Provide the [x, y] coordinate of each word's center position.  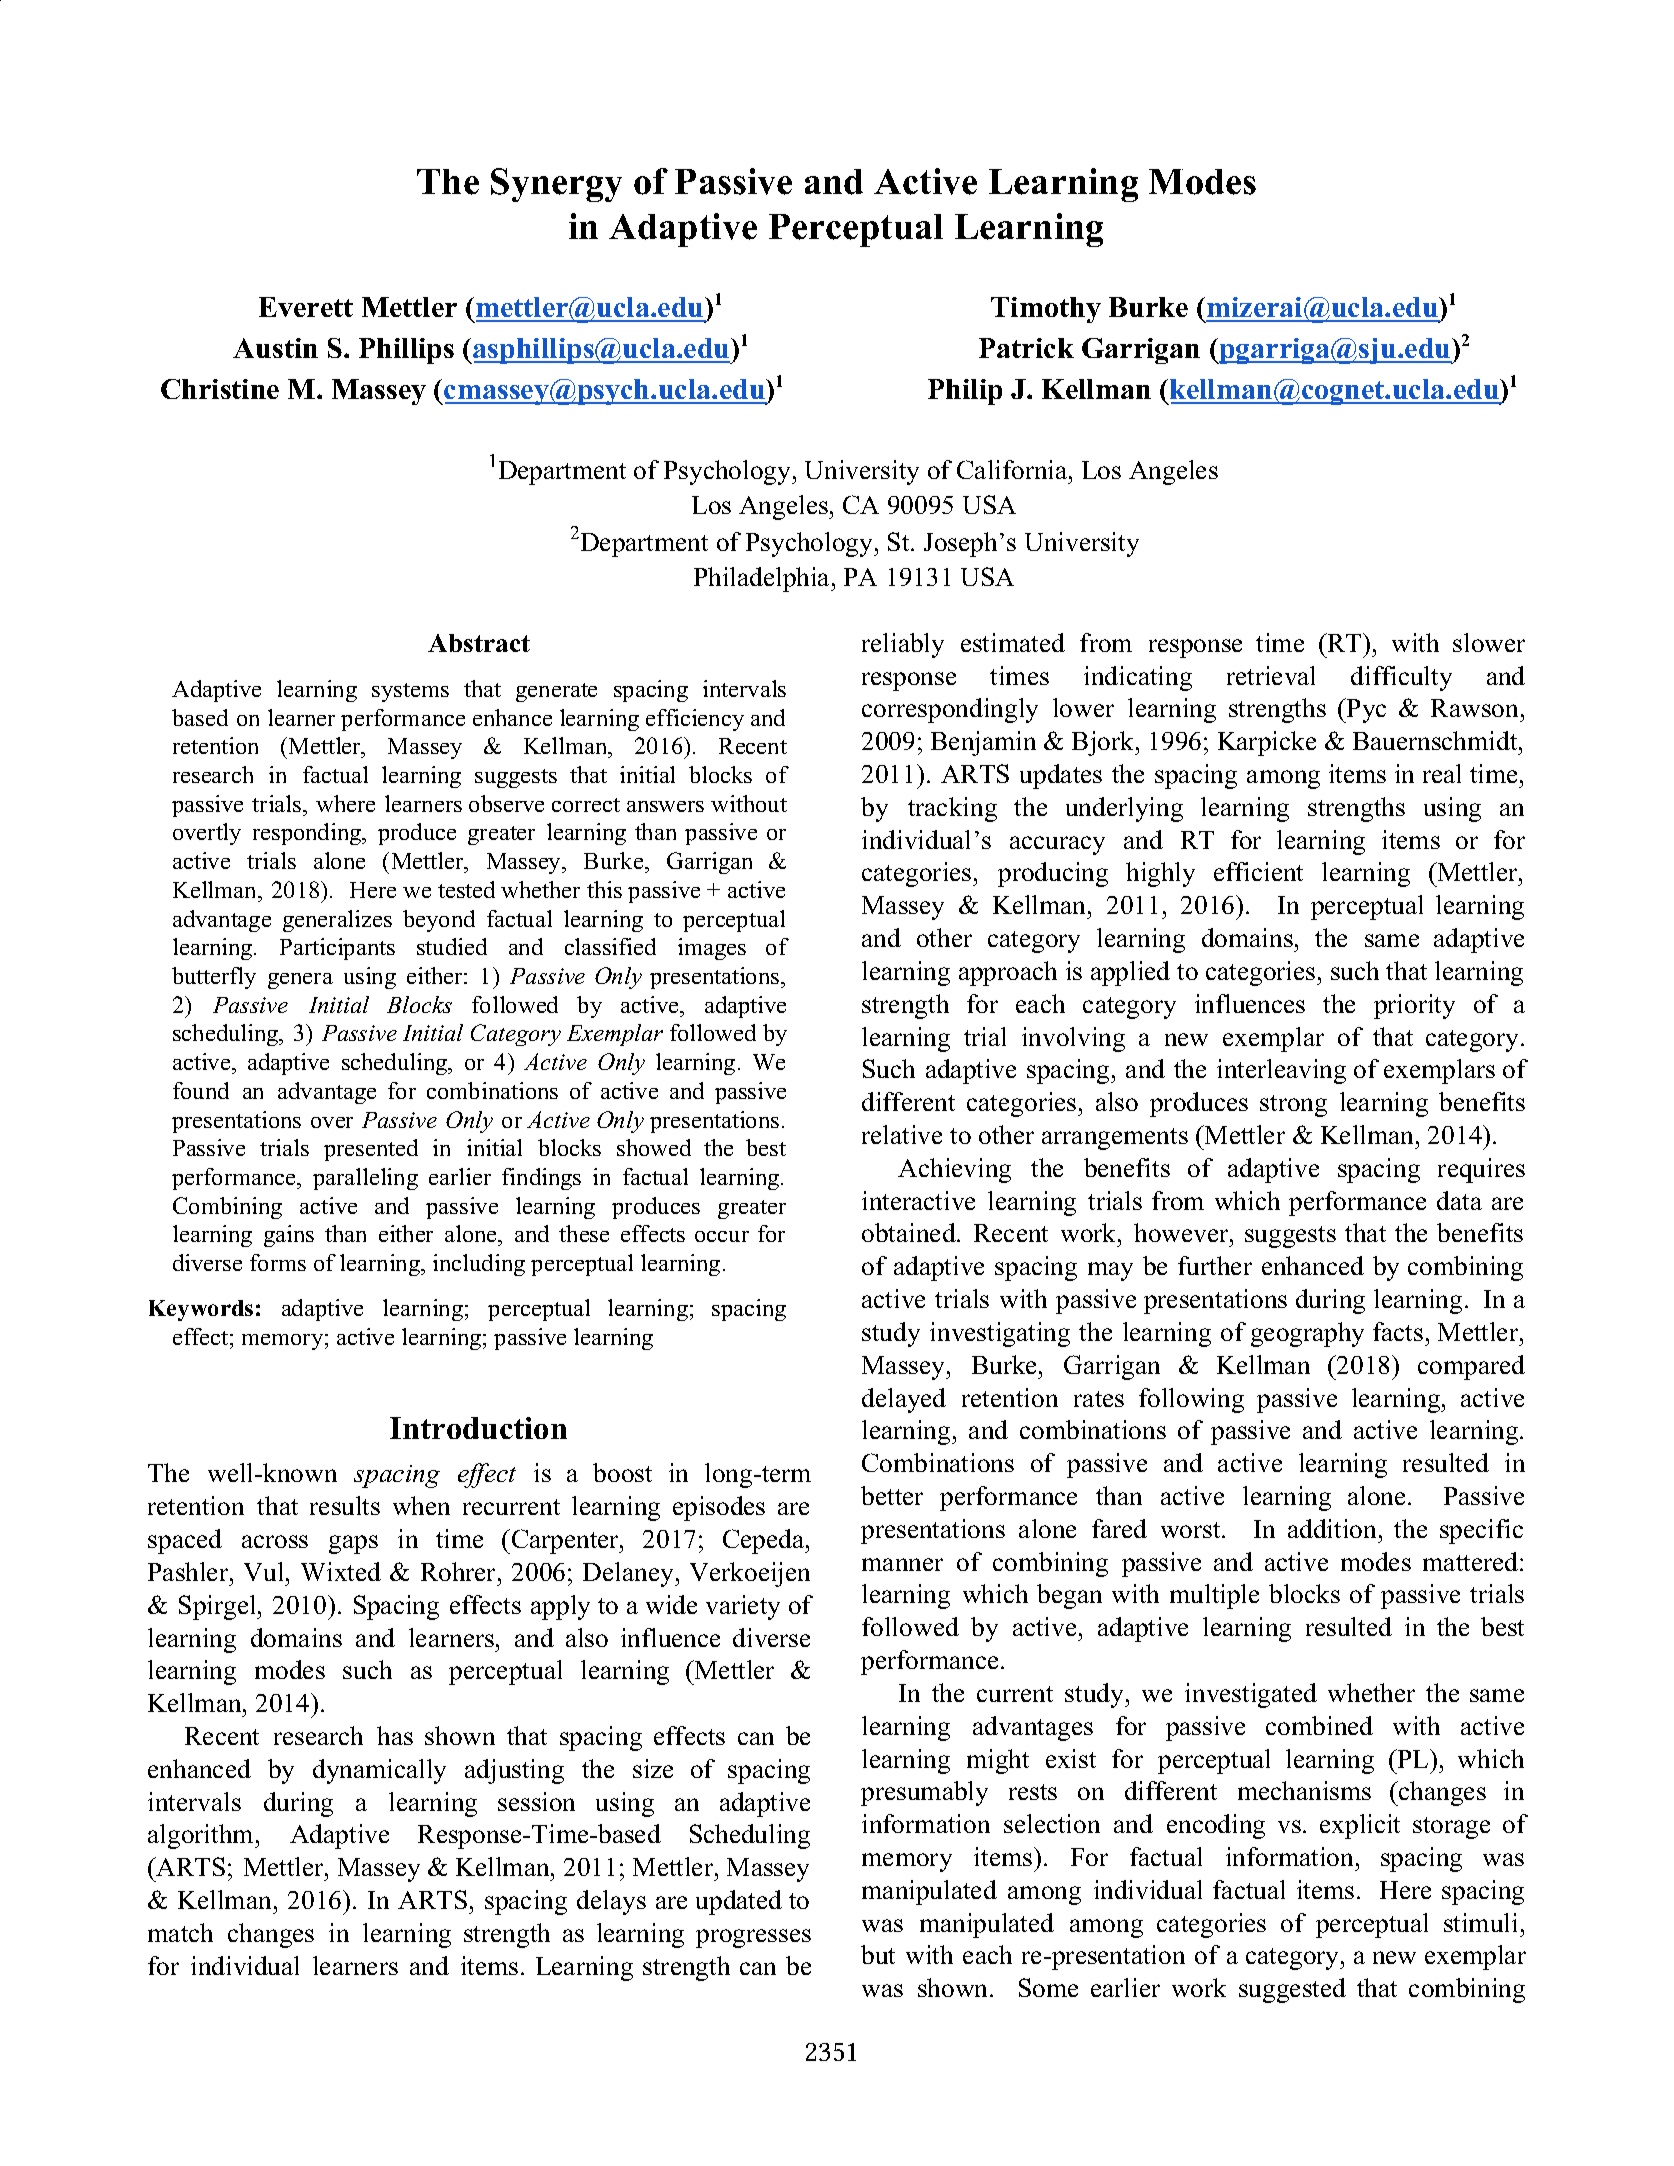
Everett [306, 307]
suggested [1292, 1990]
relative [902, 1134]
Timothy [1046, 310]
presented [371, 1150]
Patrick [1026, 348]
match [180, 1932]
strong [1293, 1106]
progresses [753, 1938]
